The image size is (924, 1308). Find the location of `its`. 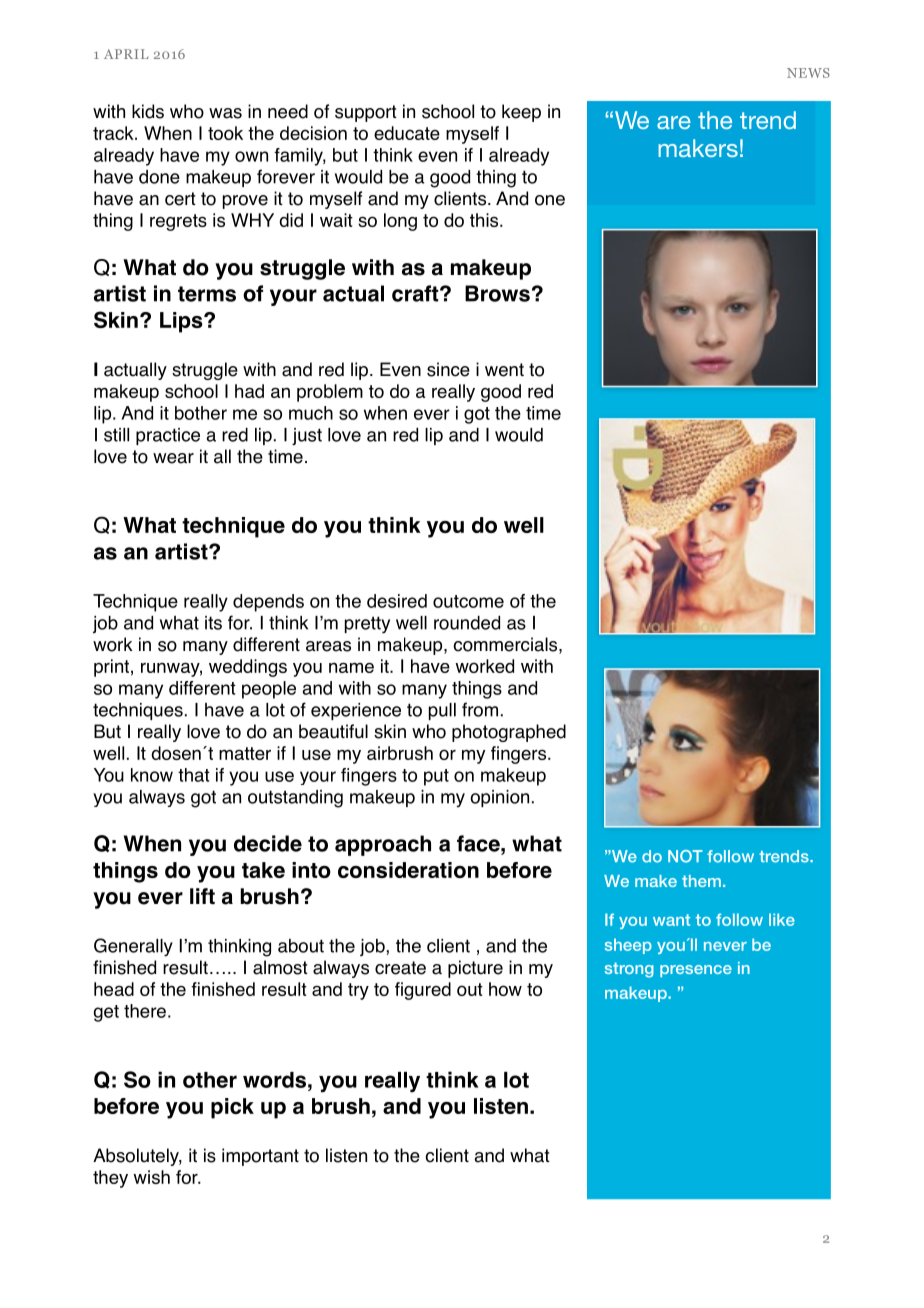

its is located at coordinates (213, 623).
